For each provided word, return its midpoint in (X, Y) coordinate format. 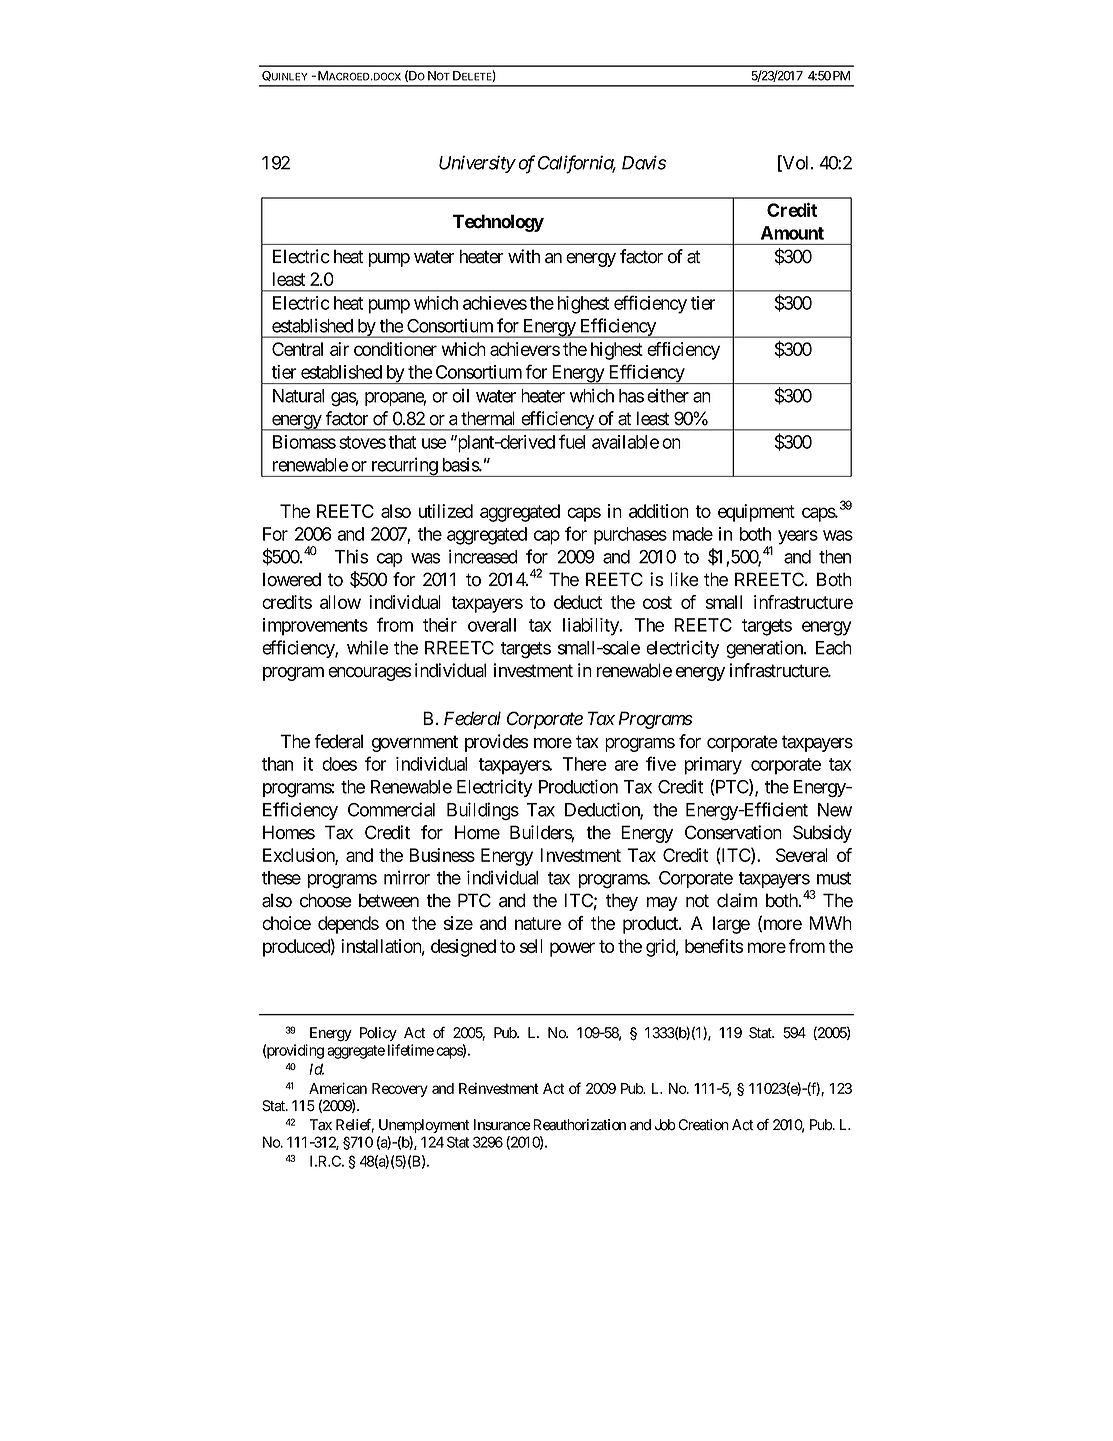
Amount (792, 233)
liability (592, 627)
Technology (498, 223)
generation (765, 649)
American (338, 1088)
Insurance (502, 1125)
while (368, 647)
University (477, 164)
